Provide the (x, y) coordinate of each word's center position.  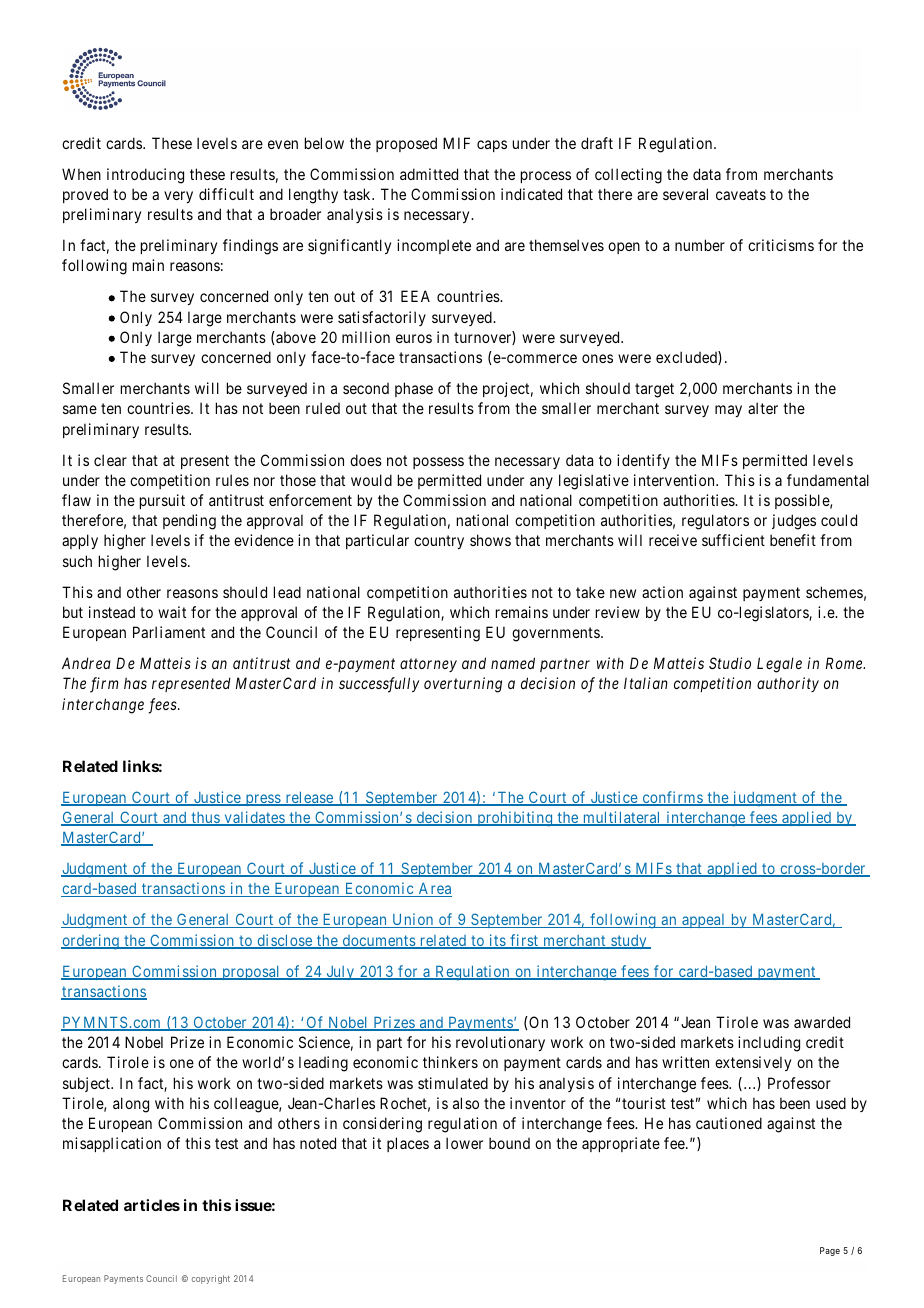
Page (830, 1251)
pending (189, 522)
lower (464, 1143)
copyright (211, 1279)
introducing (145, 176)
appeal (704, 921)
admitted (429, 174)
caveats (741, 194)
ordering (91, 942)
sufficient (733, 540)
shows (490, 540)
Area (434, 890)
